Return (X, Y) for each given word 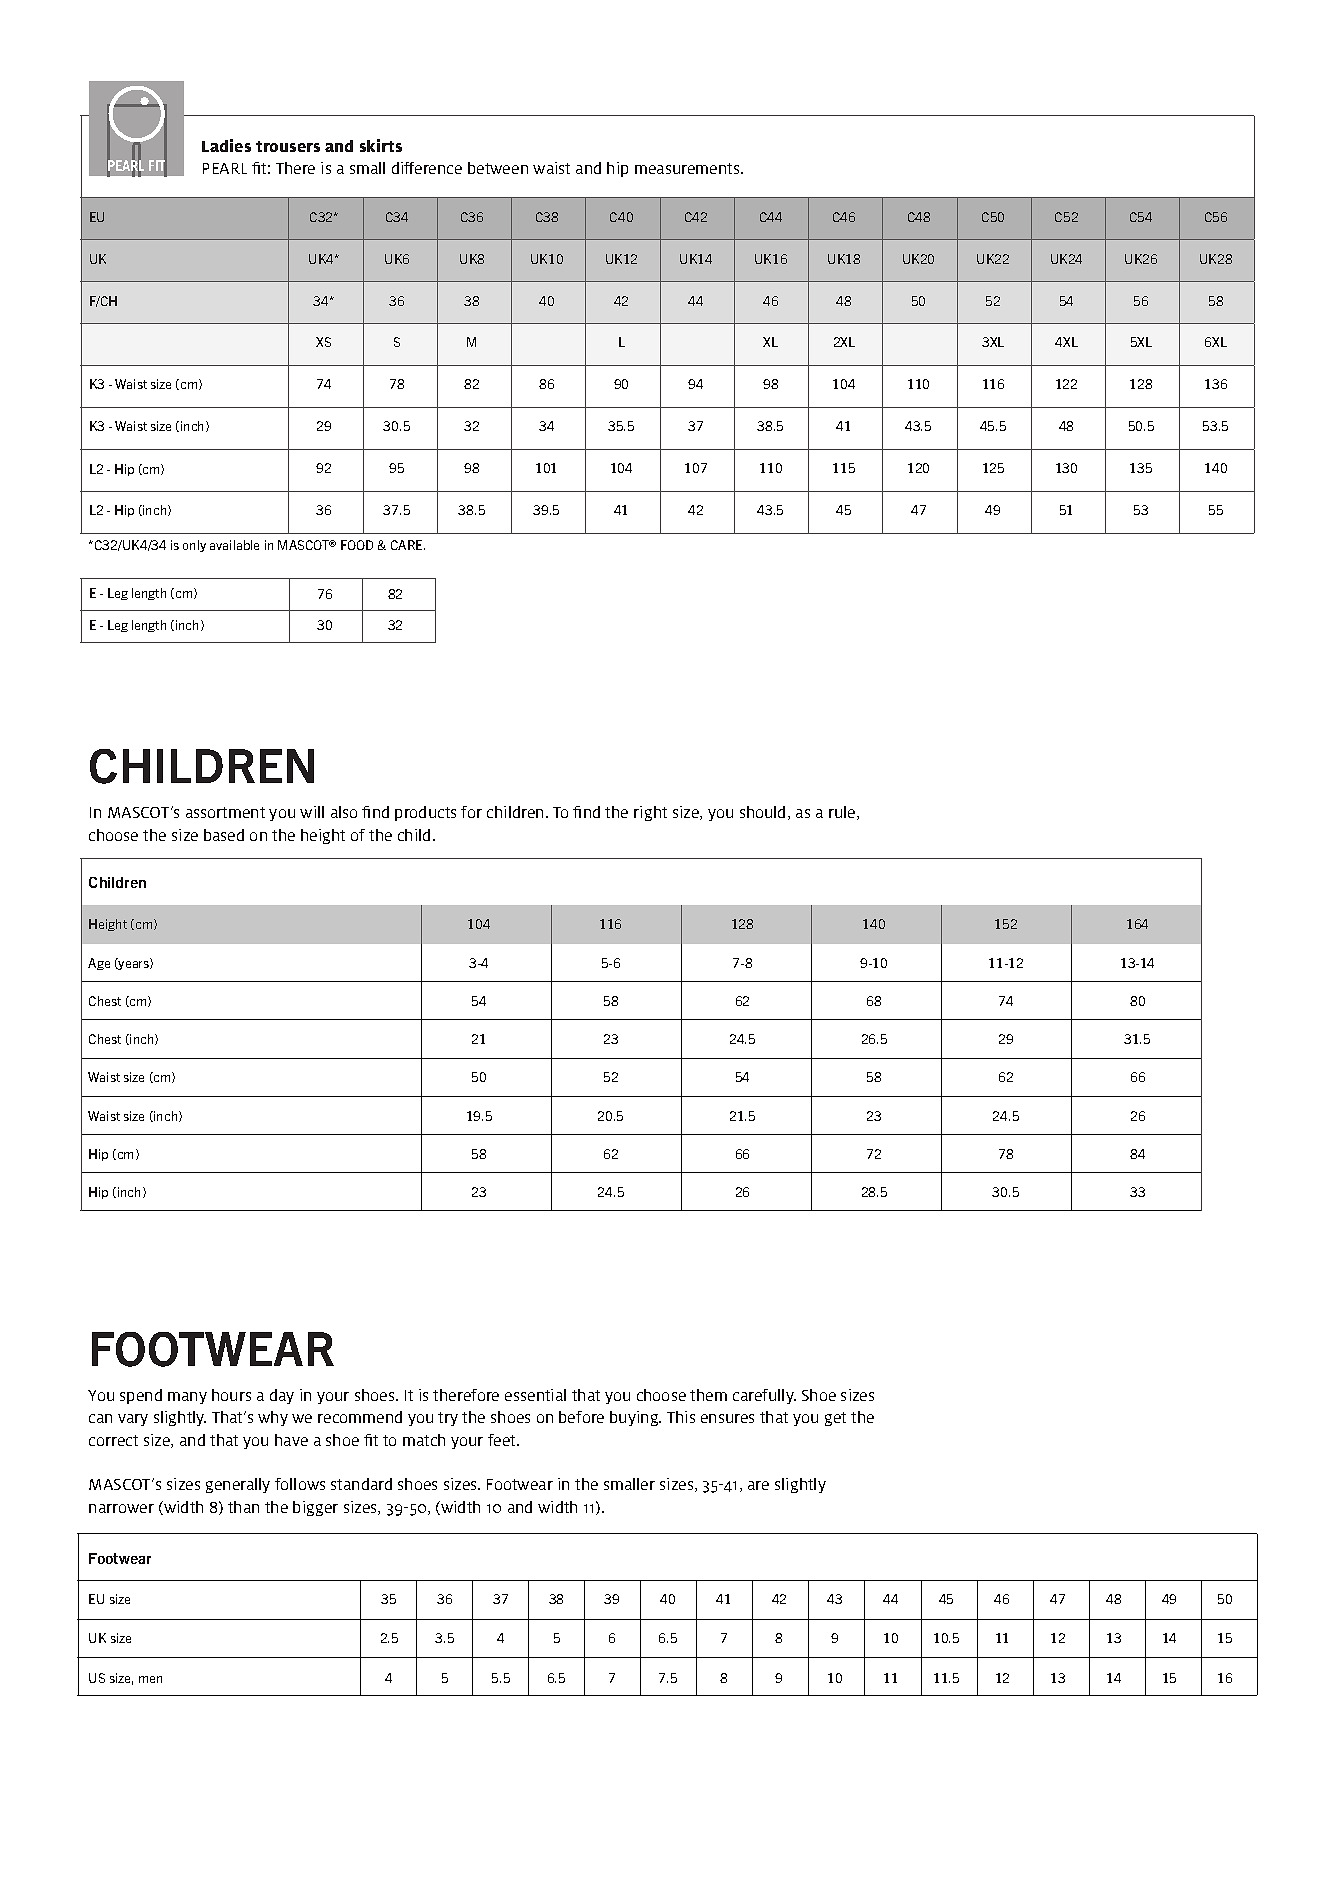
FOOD (357, 545)
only (194, 546)
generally (238, 1485)
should (762, 812)
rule (843, 813)
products (425, 813)
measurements (688, 168)
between (498, 168)
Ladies (226, 145)
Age (99, 964)
